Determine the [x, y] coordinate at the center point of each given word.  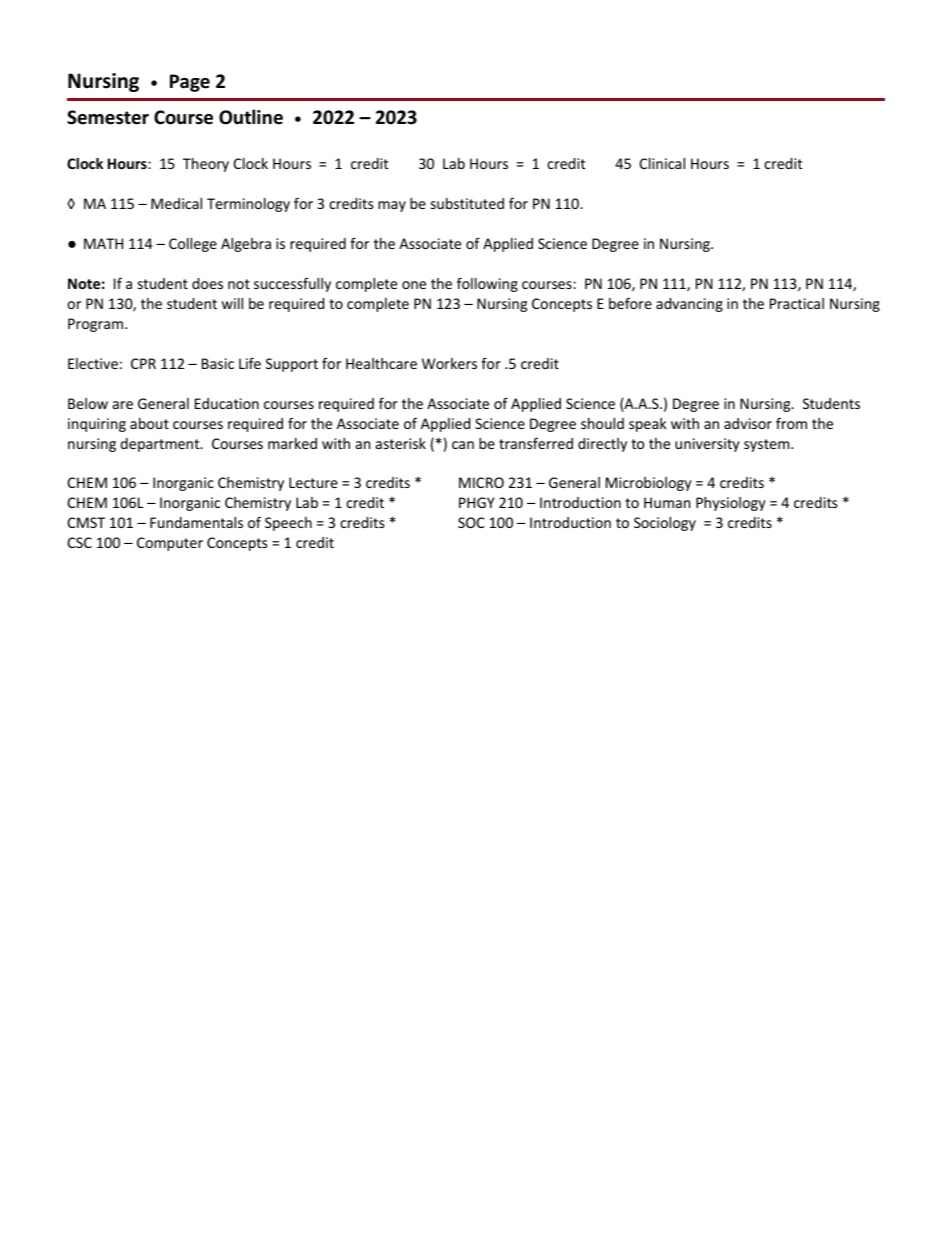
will [232, 303]
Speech [288, 524]
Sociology [665, 524]
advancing [689, 305]
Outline [251, 117]
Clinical [662, 163]
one [414, 285]
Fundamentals [196, 522]
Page [190, 83]
